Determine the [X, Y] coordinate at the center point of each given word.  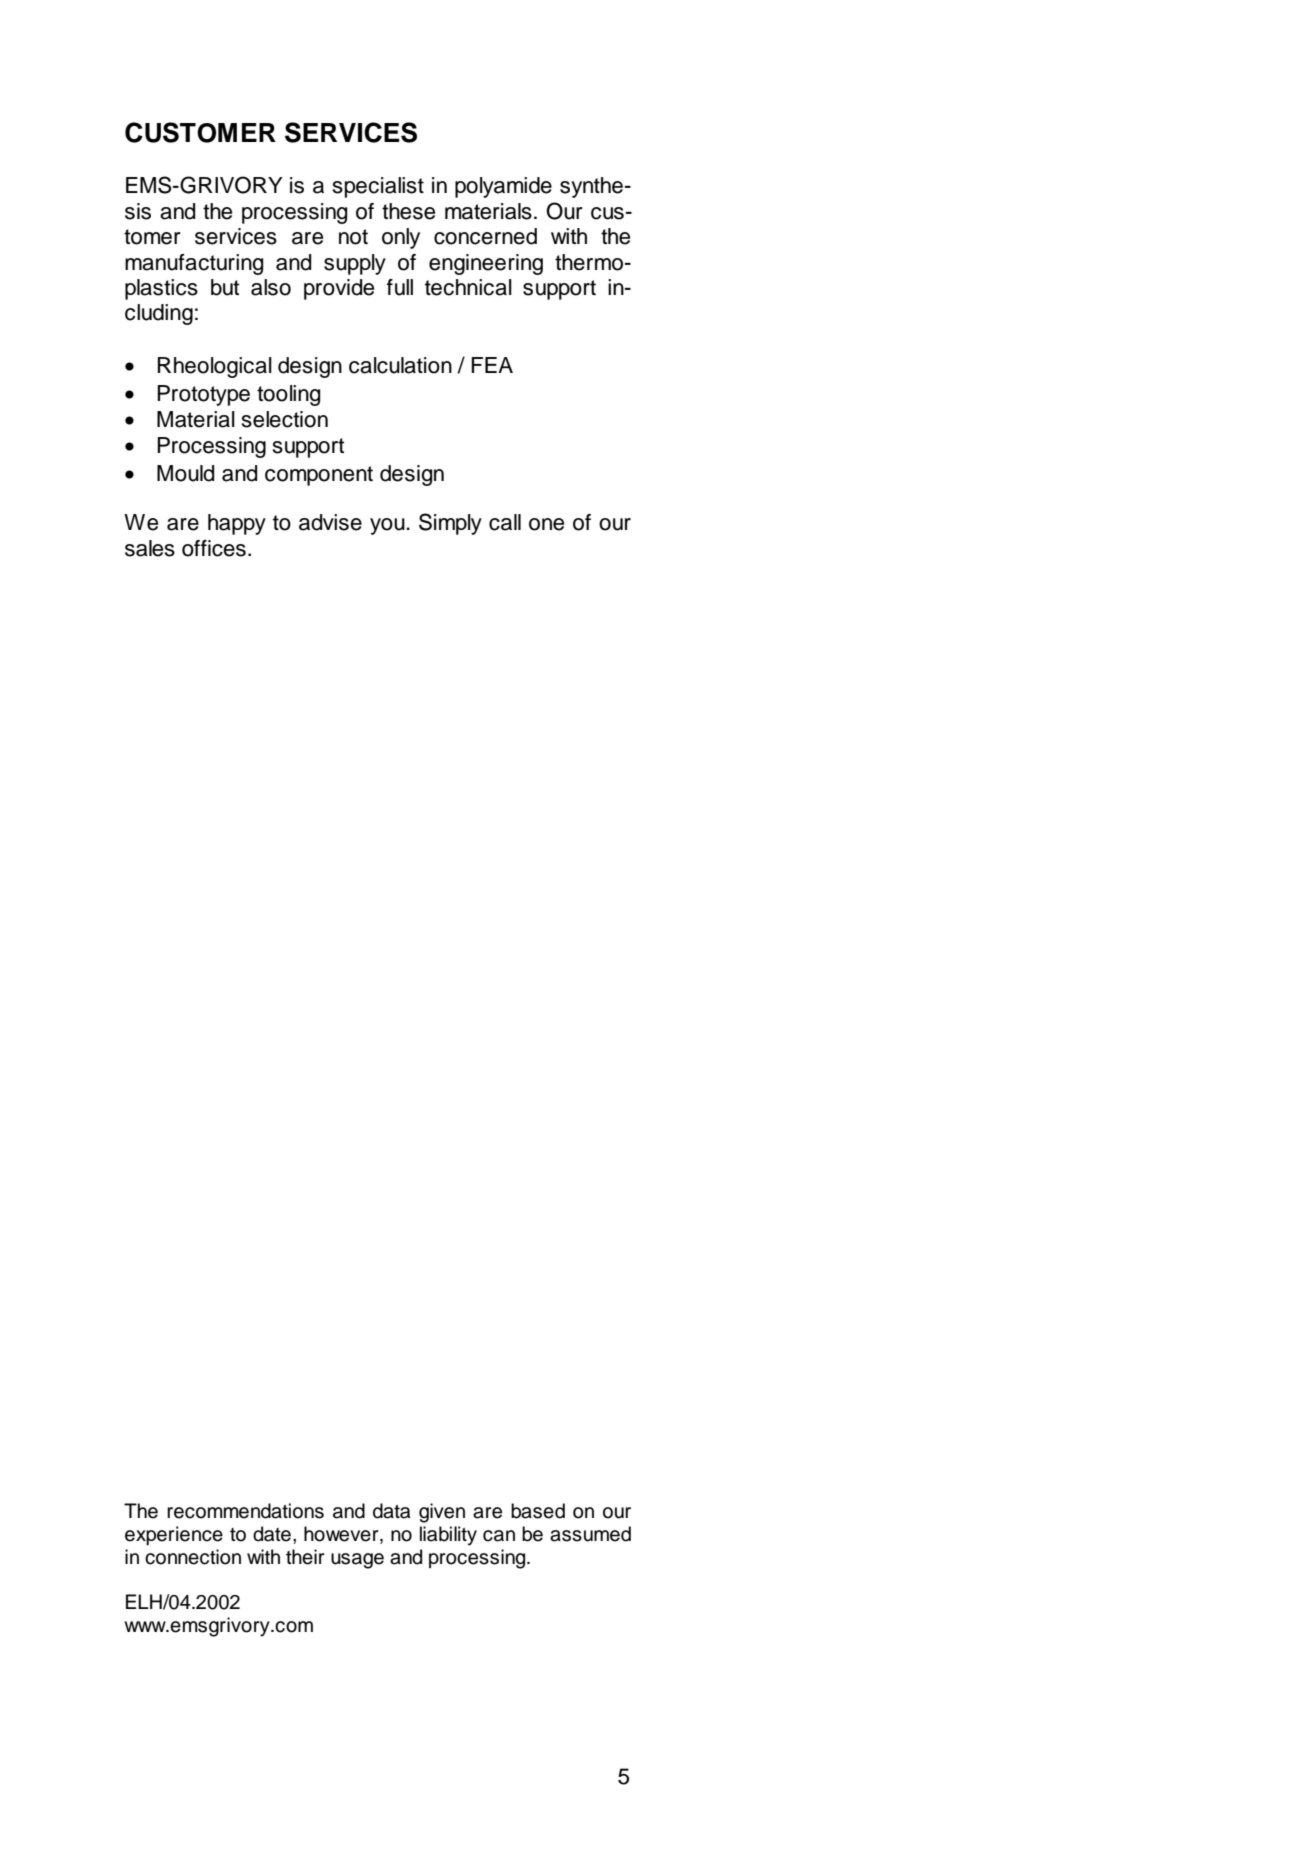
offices [214, 548]
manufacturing [194, 264]
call [505, 522]
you [388, 526]
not [353, 237]
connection [193, 1557]
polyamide [503, 187]
